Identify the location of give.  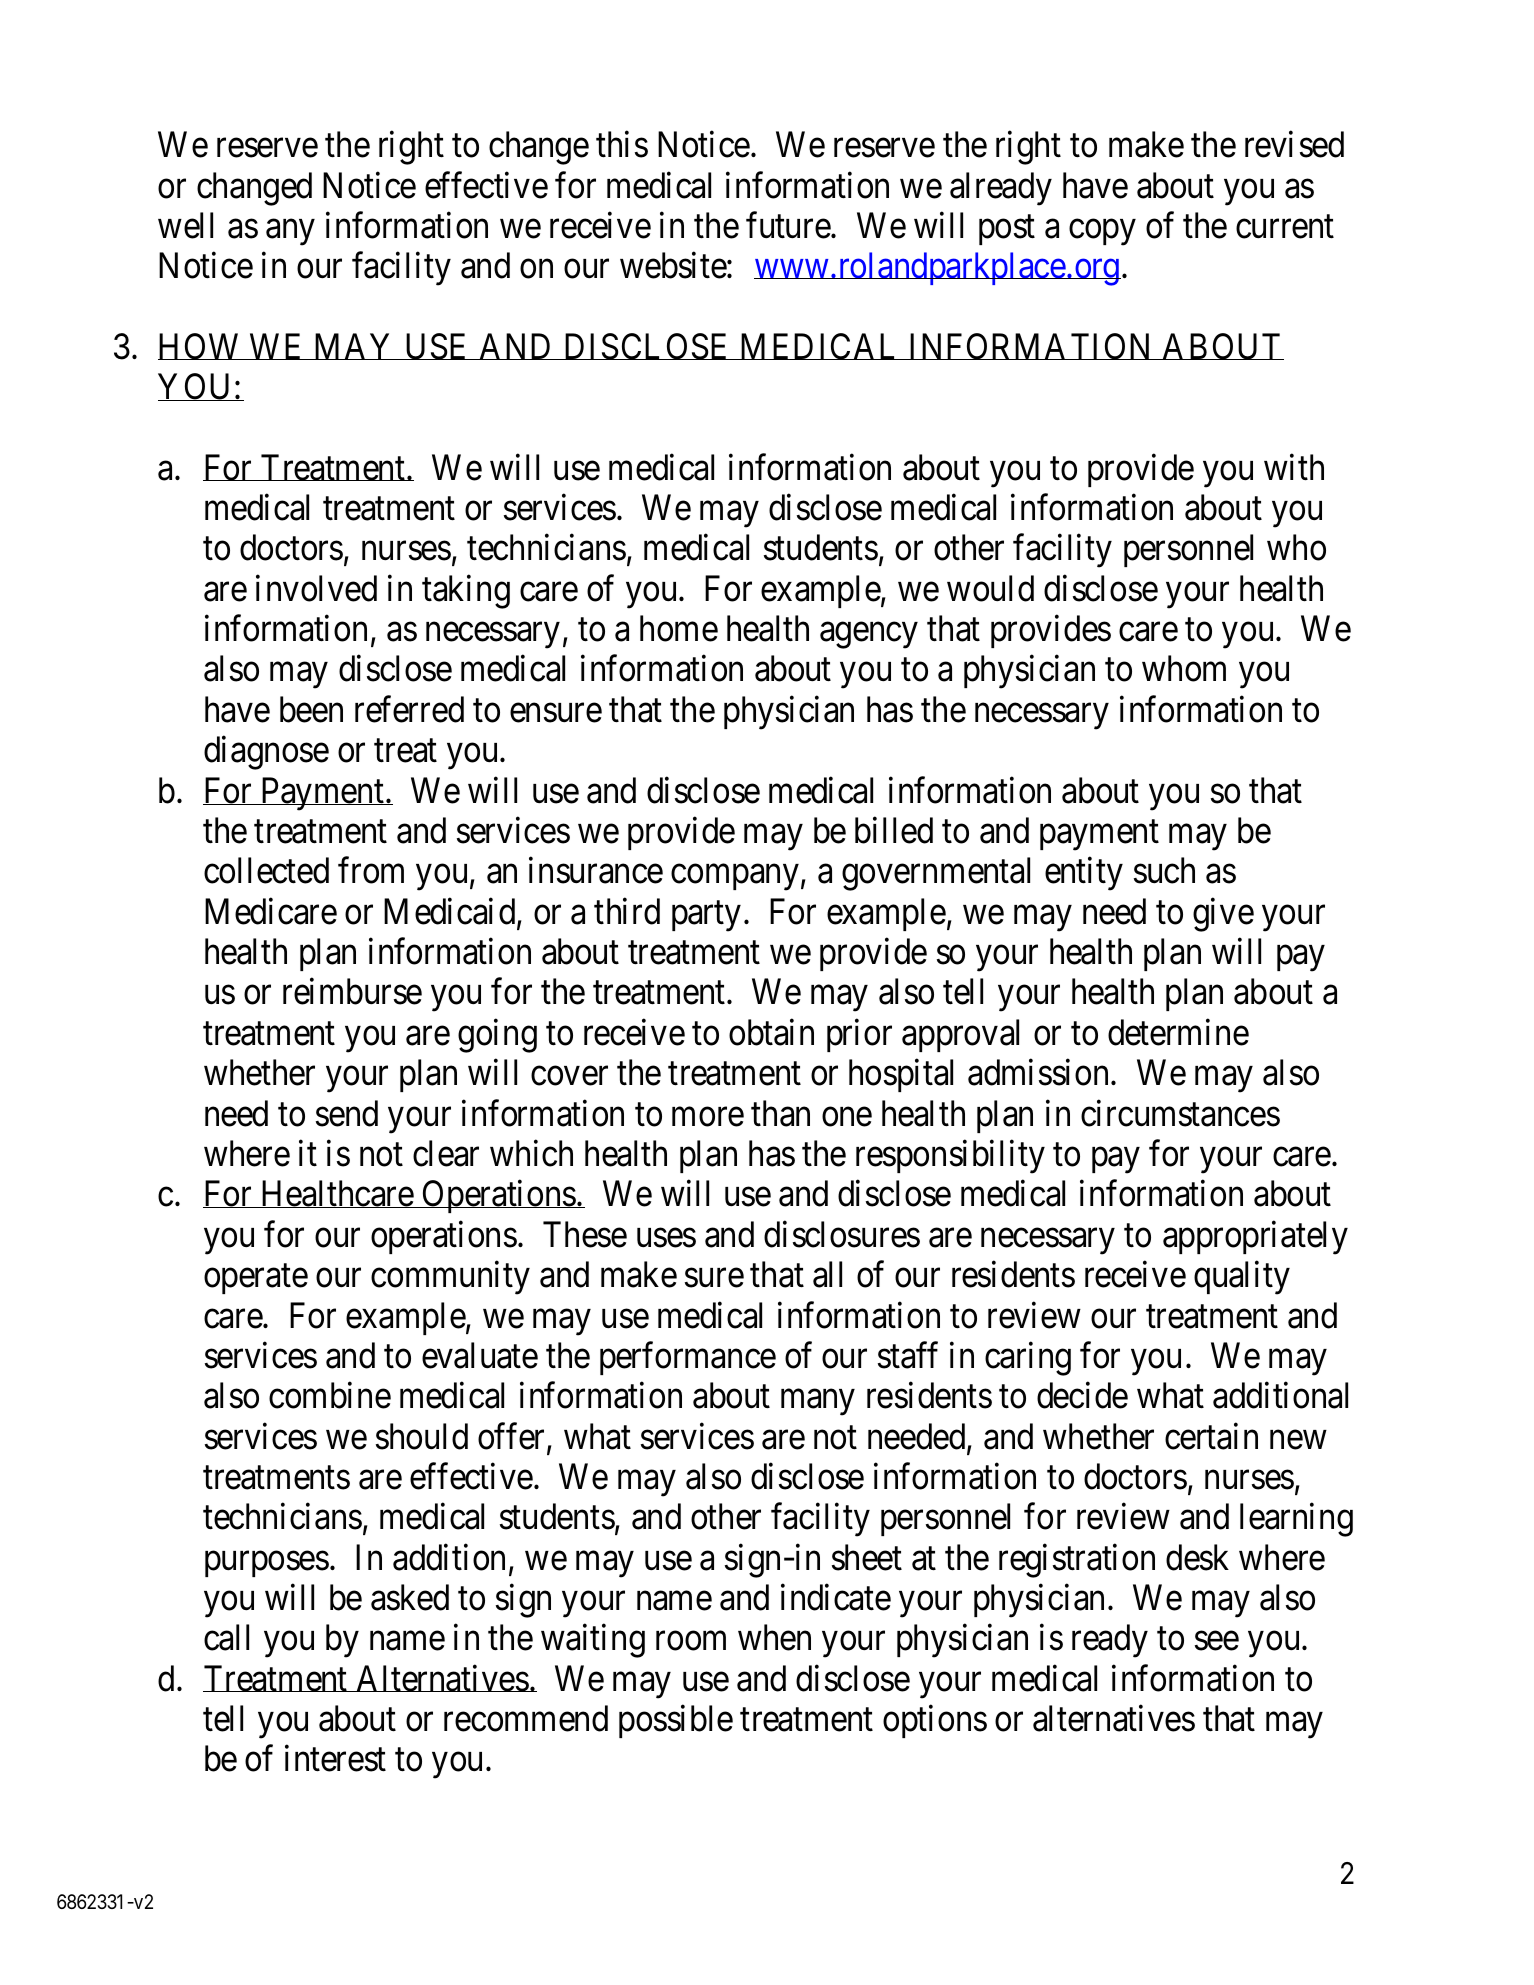
(1223, 915).
